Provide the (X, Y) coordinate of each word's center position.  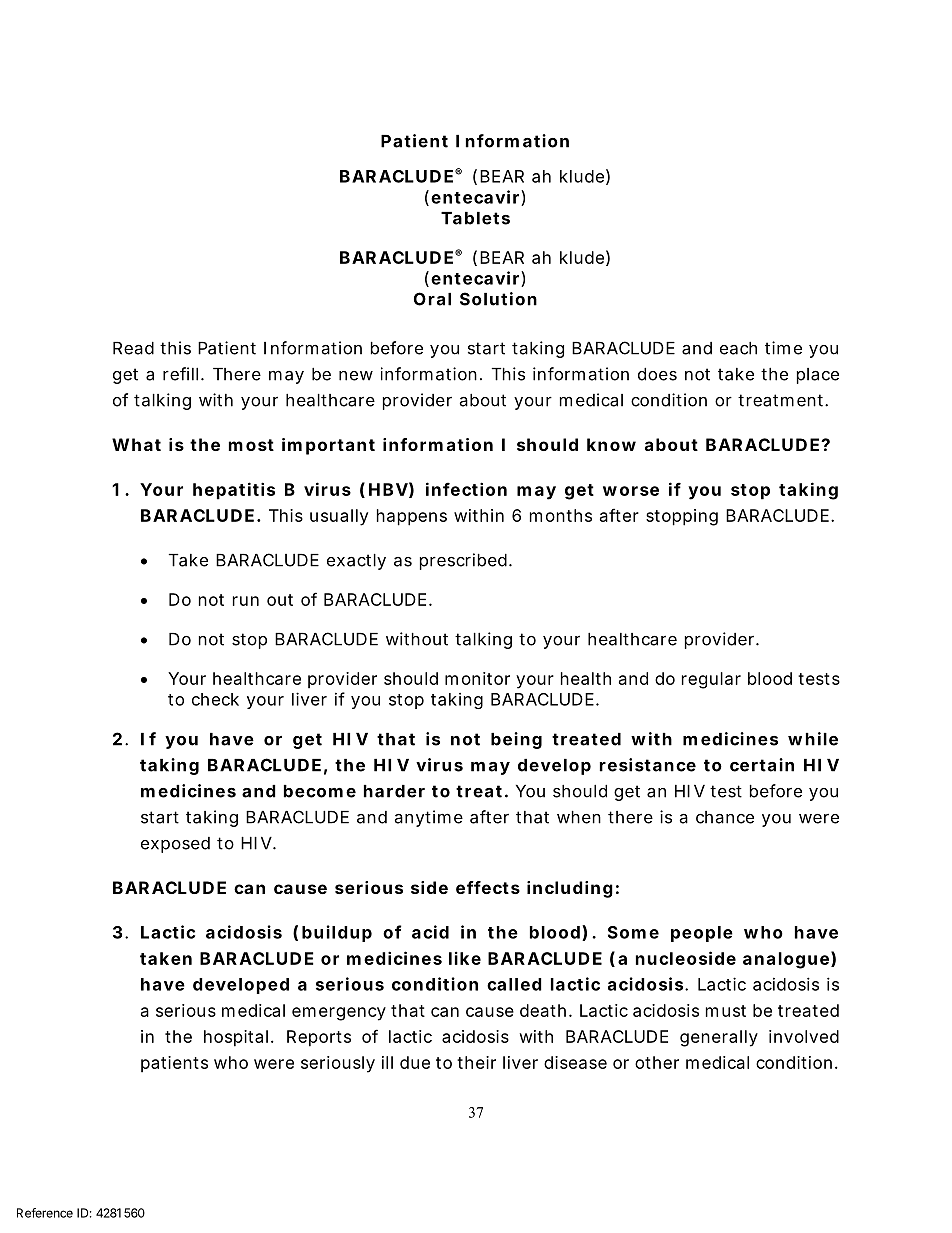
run (246, 601)
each (738, 348)
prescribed (463, 561)
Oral (432, 299)
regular (711, 680)
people (702, 934)
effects (488, 887)
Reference (45, 1213)
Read (133, 348)
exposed (175, 845)
